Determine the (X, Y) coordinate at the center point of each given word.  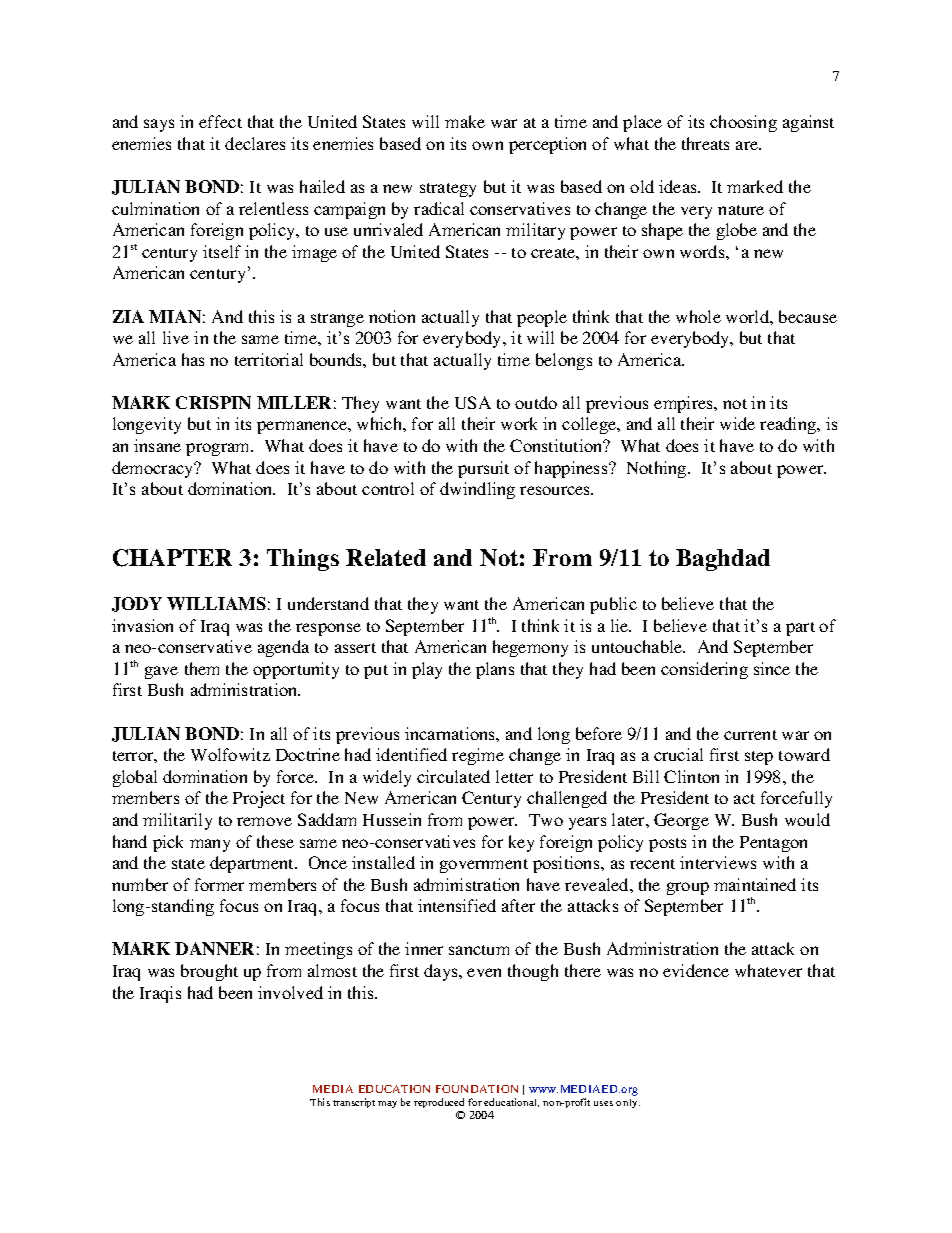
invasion (142, 625)
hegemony (530, 648)
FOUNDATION (477, 1089)
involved (290, 992)
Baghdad (723, 560)
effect (220, 121)
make (465, 121)
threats (705, 143)
